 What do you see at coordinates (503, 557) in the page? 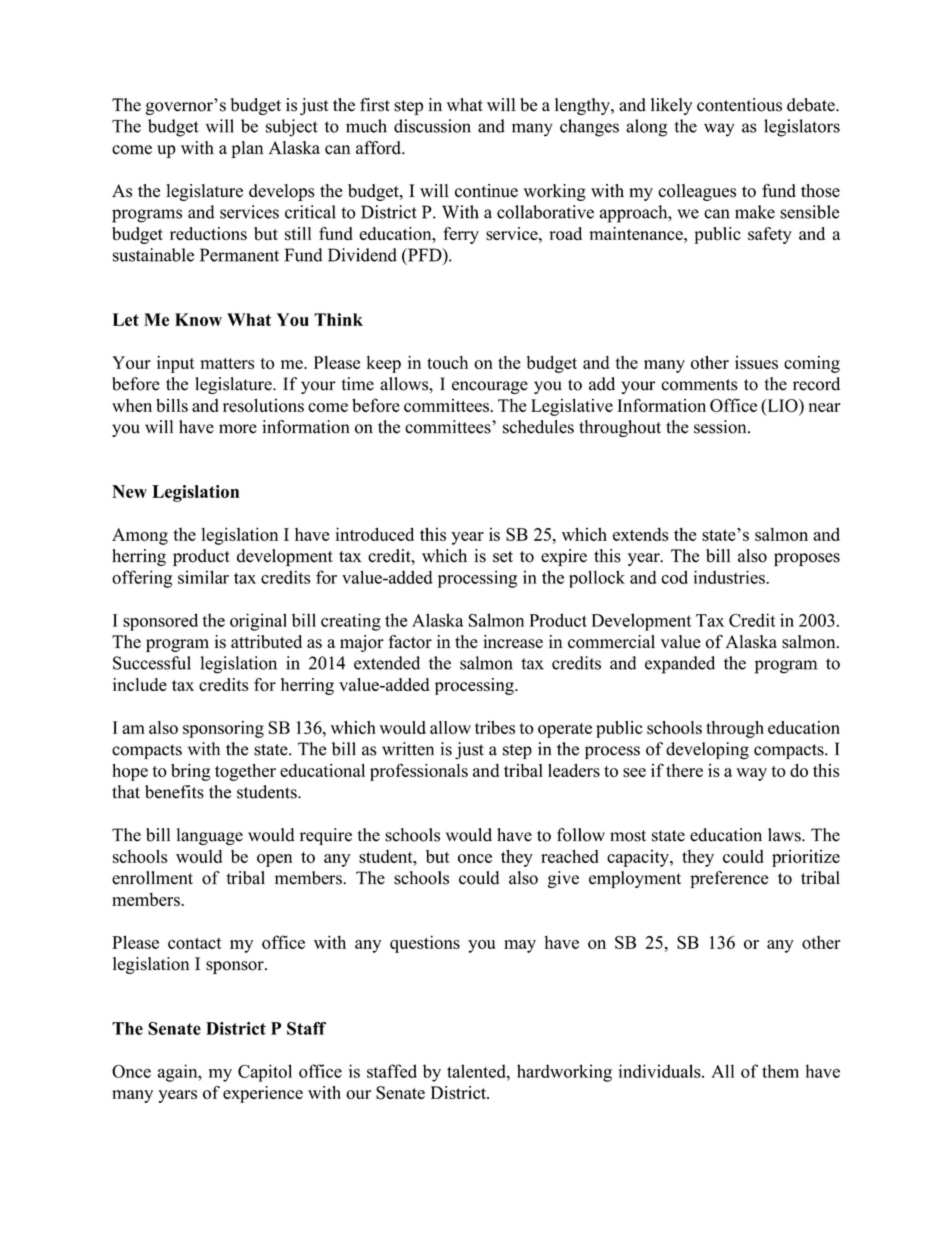
I see `set` at bounding box center [503, 557].
